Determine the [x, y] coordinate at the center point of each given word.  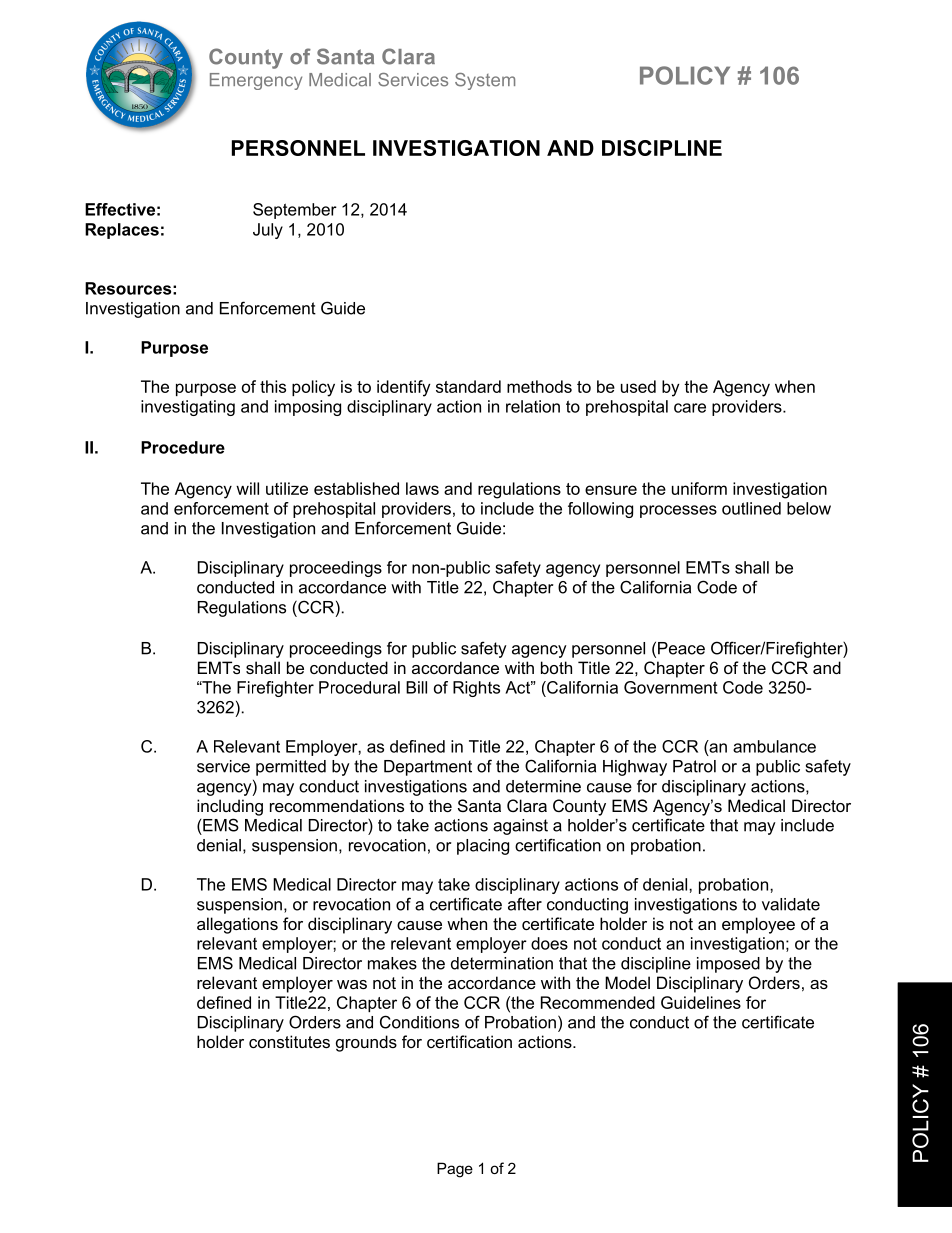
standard [468, 386]
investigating [188, 408]
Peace [681, 648]
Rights [476, 689]
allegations [237, 925]
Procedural [359, 687]
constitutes [289, 1041]
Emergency [256, 81]
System [485, 81]
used [638, 386]
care [690, 408]
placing [483, 847]
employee [758, 925]
